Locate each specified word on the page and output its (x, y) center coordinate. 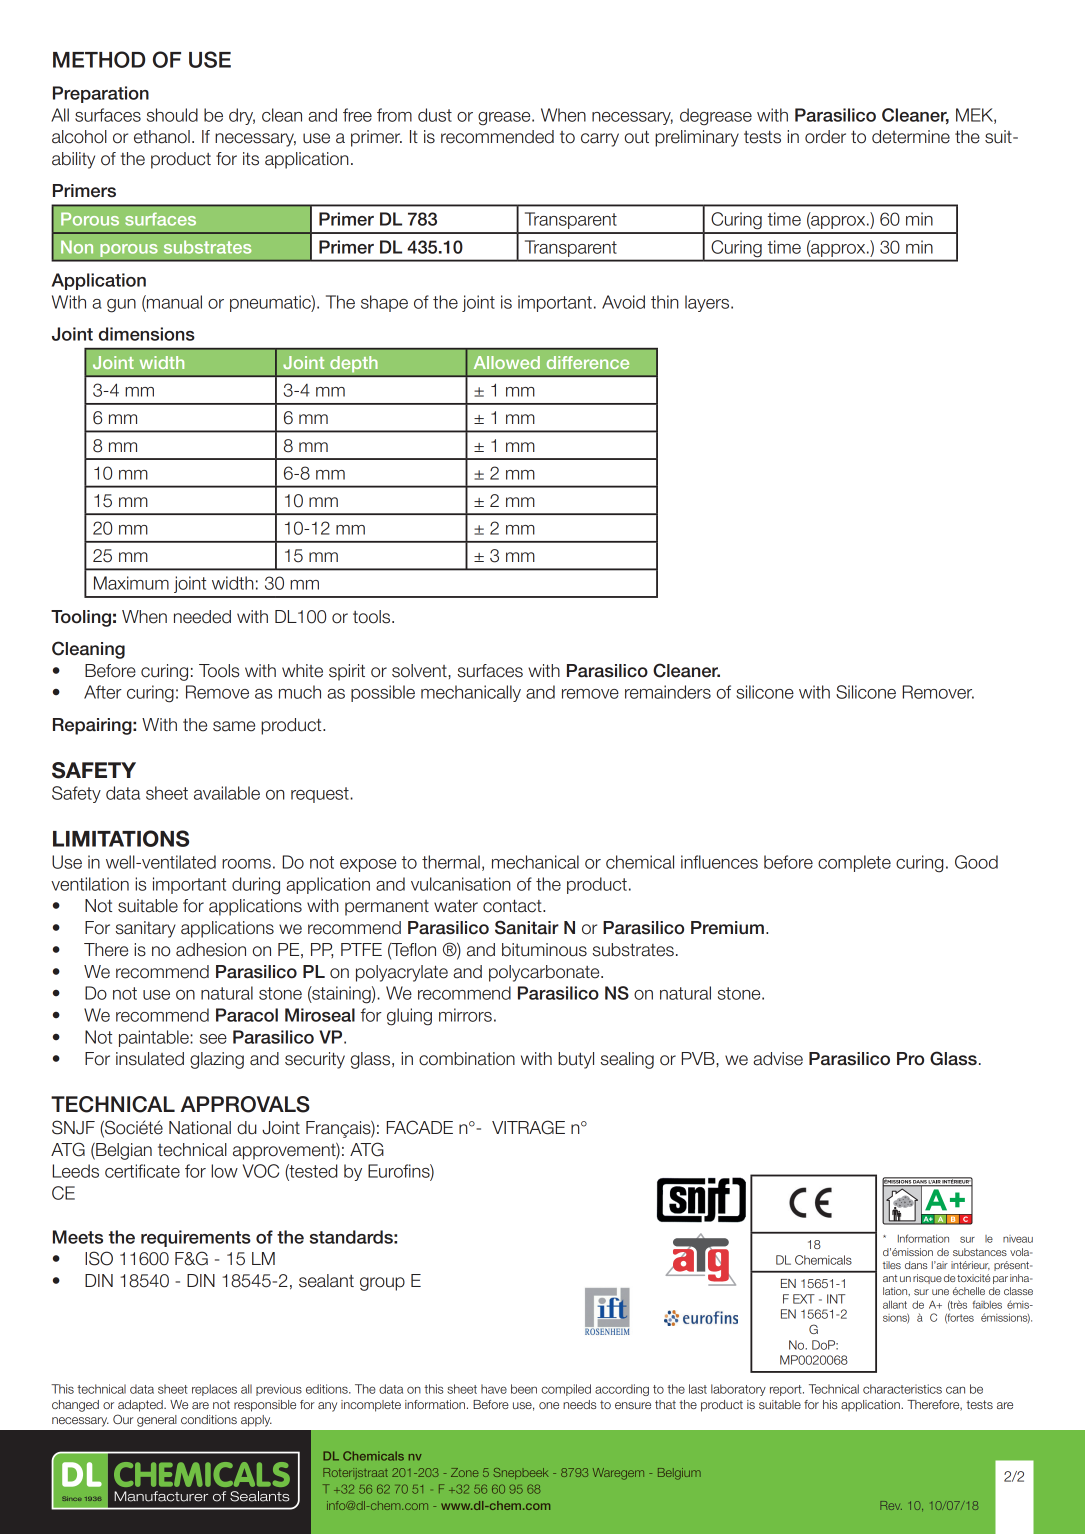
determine (911, 137)
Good (976, 862)
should (172, 115)
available (227, 793)
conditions (209, 1419)
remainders (668, 692)
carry (600, 140)
